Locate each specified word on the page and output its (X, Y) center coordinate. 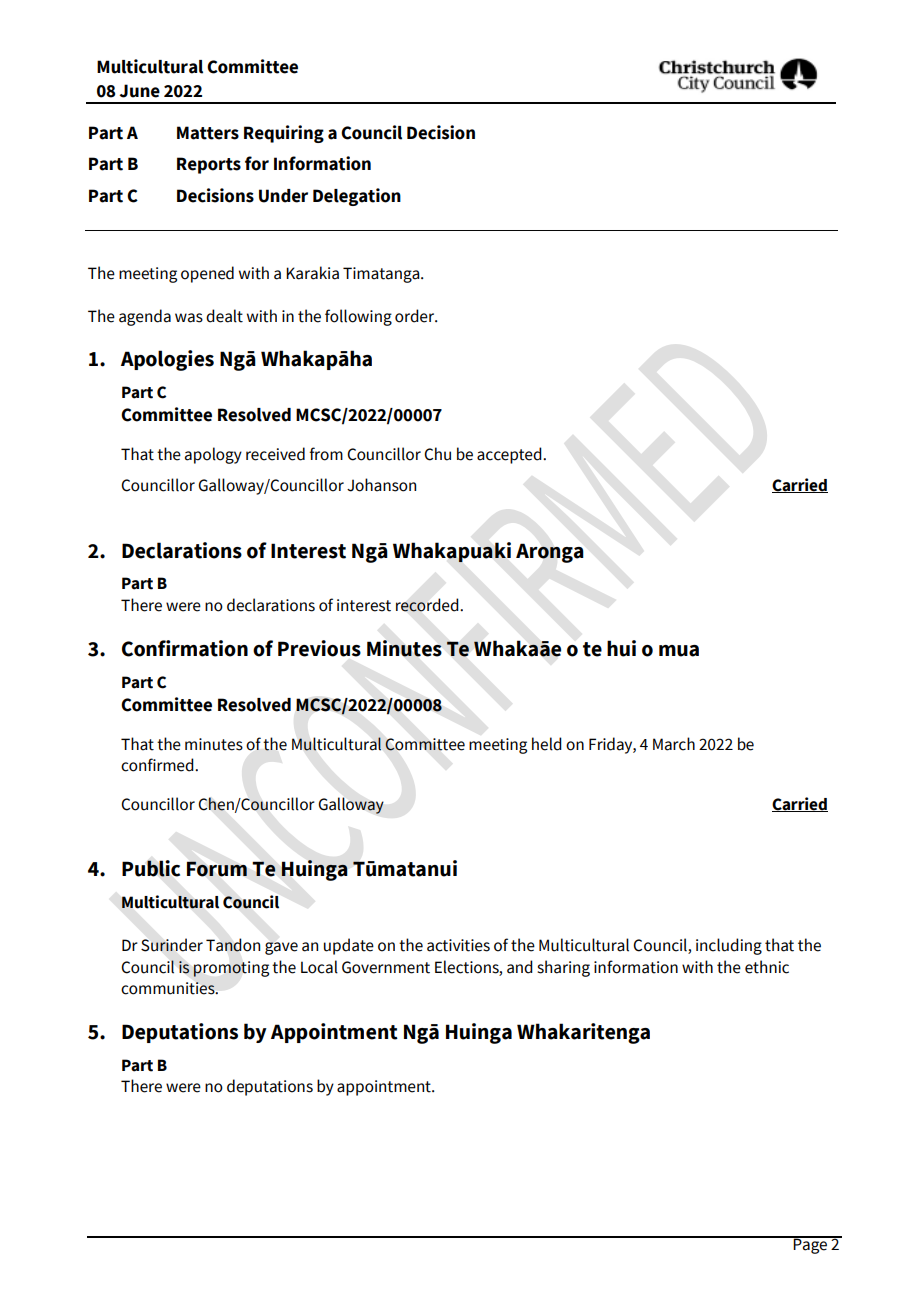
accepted (510, 455)
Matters (208, 133)
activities (458, 945)
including (729, 946)
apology (213, 455)
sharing (563, 968)
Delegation (357, 197)
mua (679, 651)
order (416, 316)
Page (811, 1245)
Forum (217, 869)
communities (169, 988)
